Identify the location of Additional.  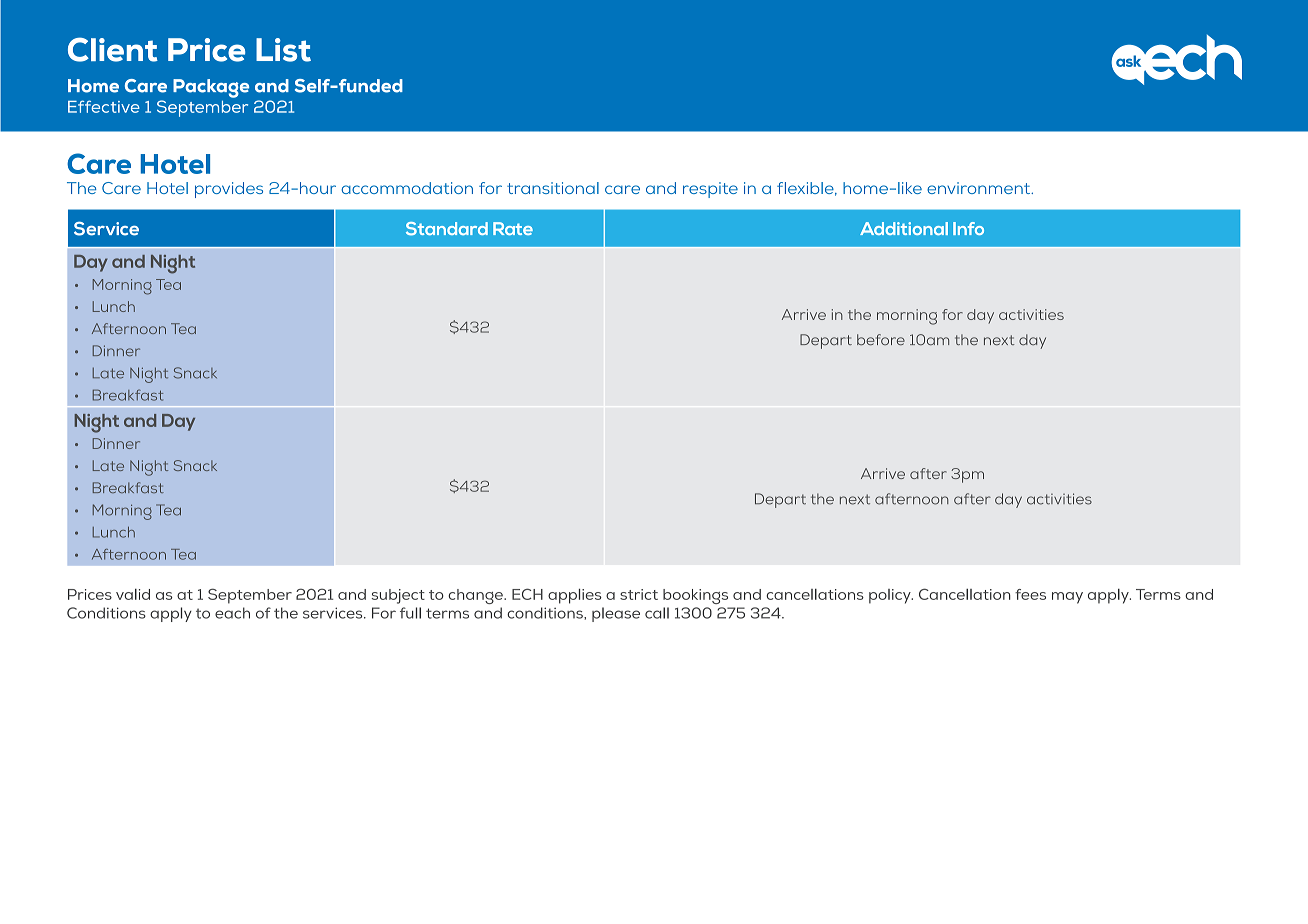
(904, 228).
